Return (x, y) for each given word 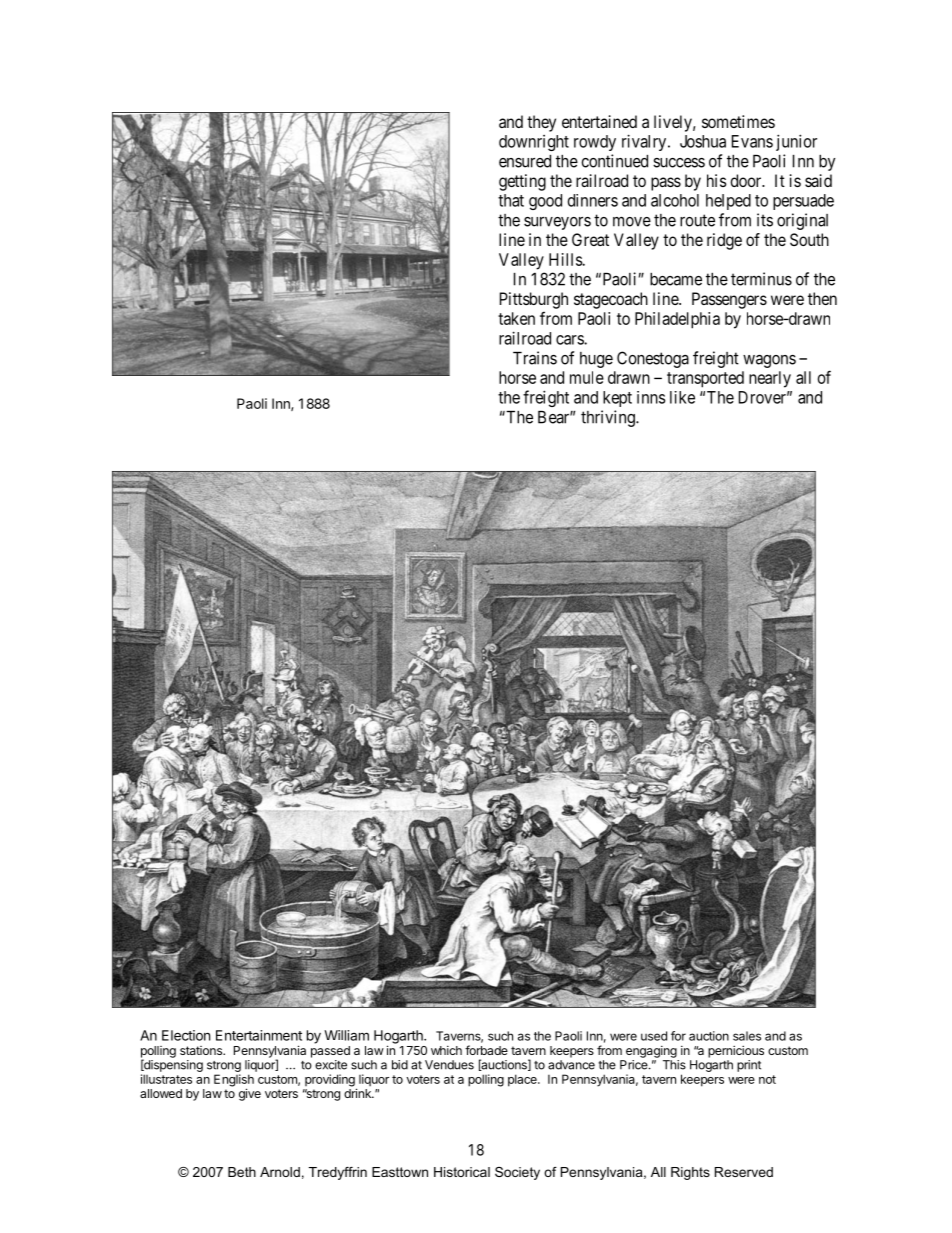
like (682, 397)
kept (617, 399)
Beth (242, 1172)
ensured (525, 161)
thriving (609, 418)
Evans (752, 141)
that (511, 200)
